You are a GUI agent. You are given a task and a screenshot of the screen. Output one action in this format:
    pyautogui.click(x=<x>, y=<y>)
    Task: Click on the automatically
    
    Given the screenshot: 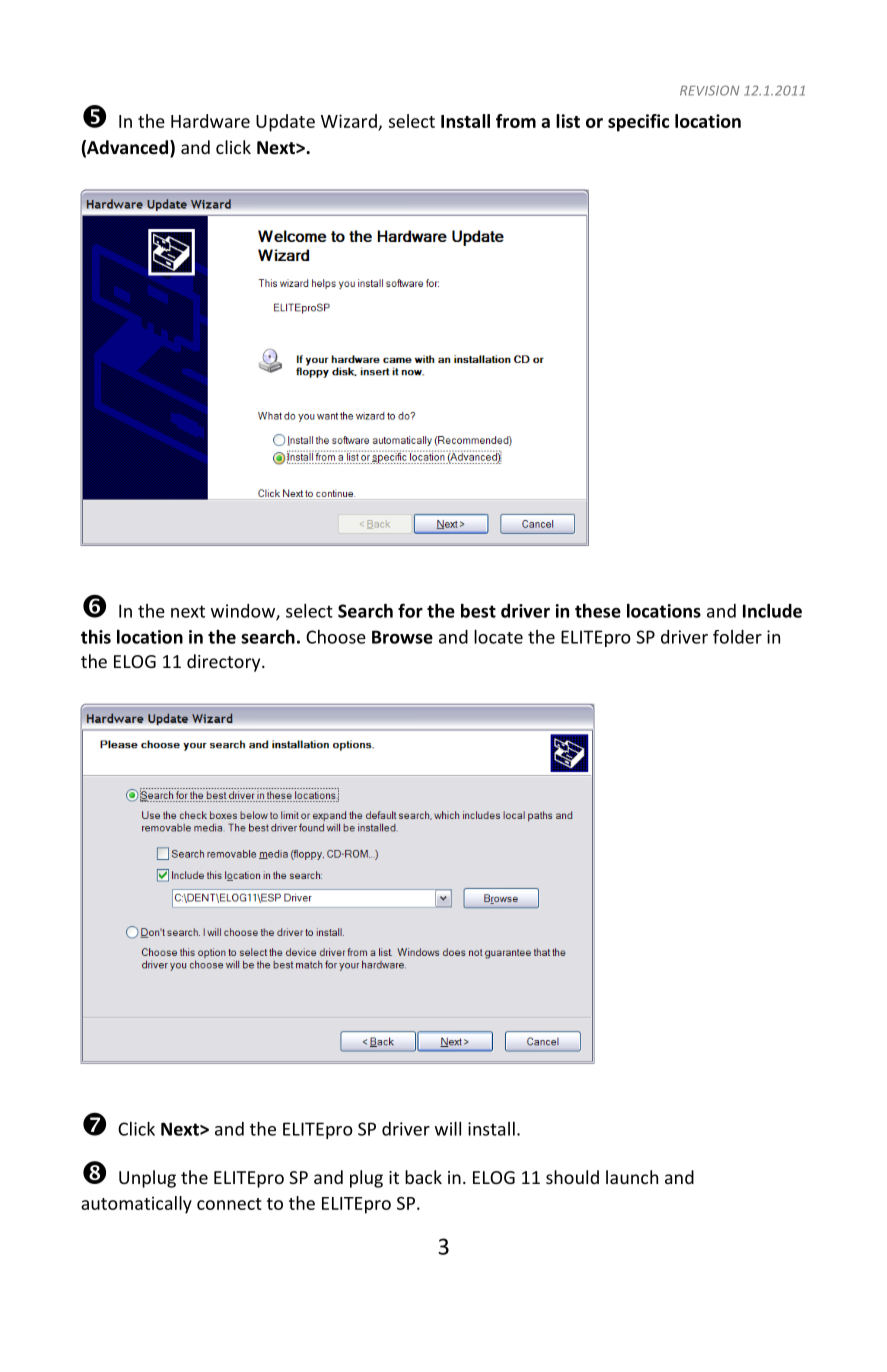 What is the action you would take?
    pyautogui.click(x=136, y=1205)
